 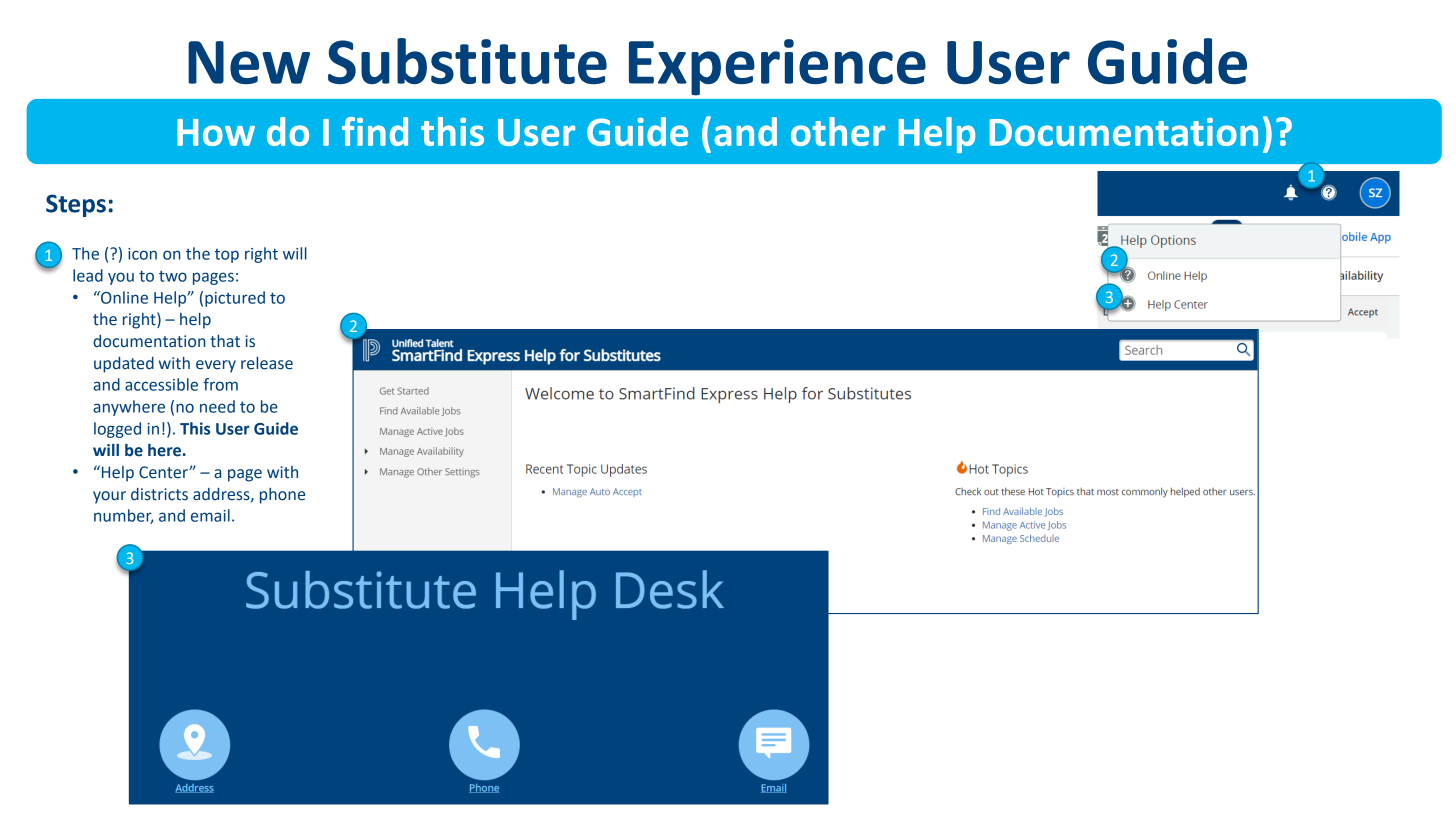 What do you see at coordinates (249, 62) in the document?
I see `New` at bounding box center [249, 62].
